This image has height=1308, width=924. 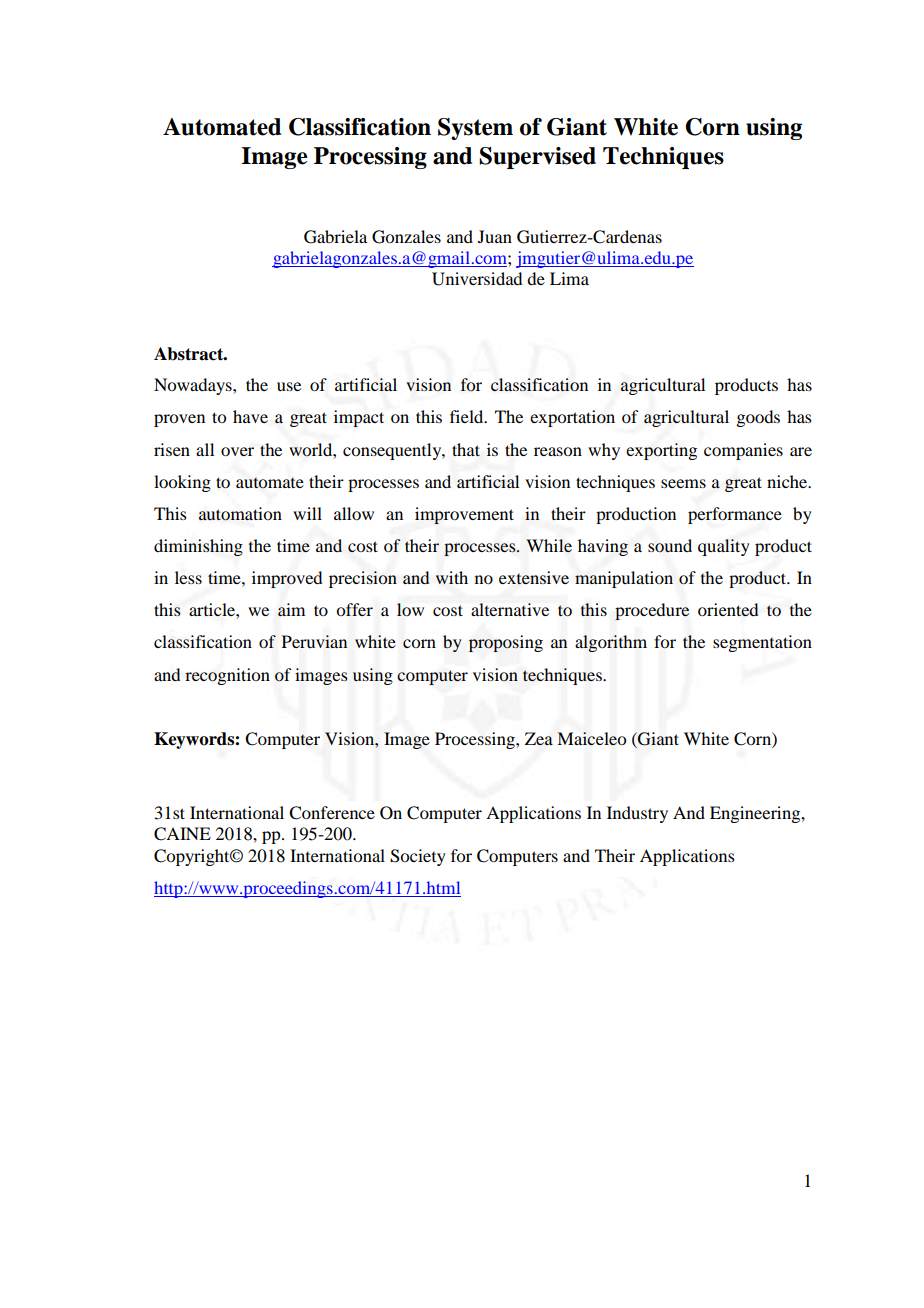 I want to click on Juan, so click(x=495, y=236).
